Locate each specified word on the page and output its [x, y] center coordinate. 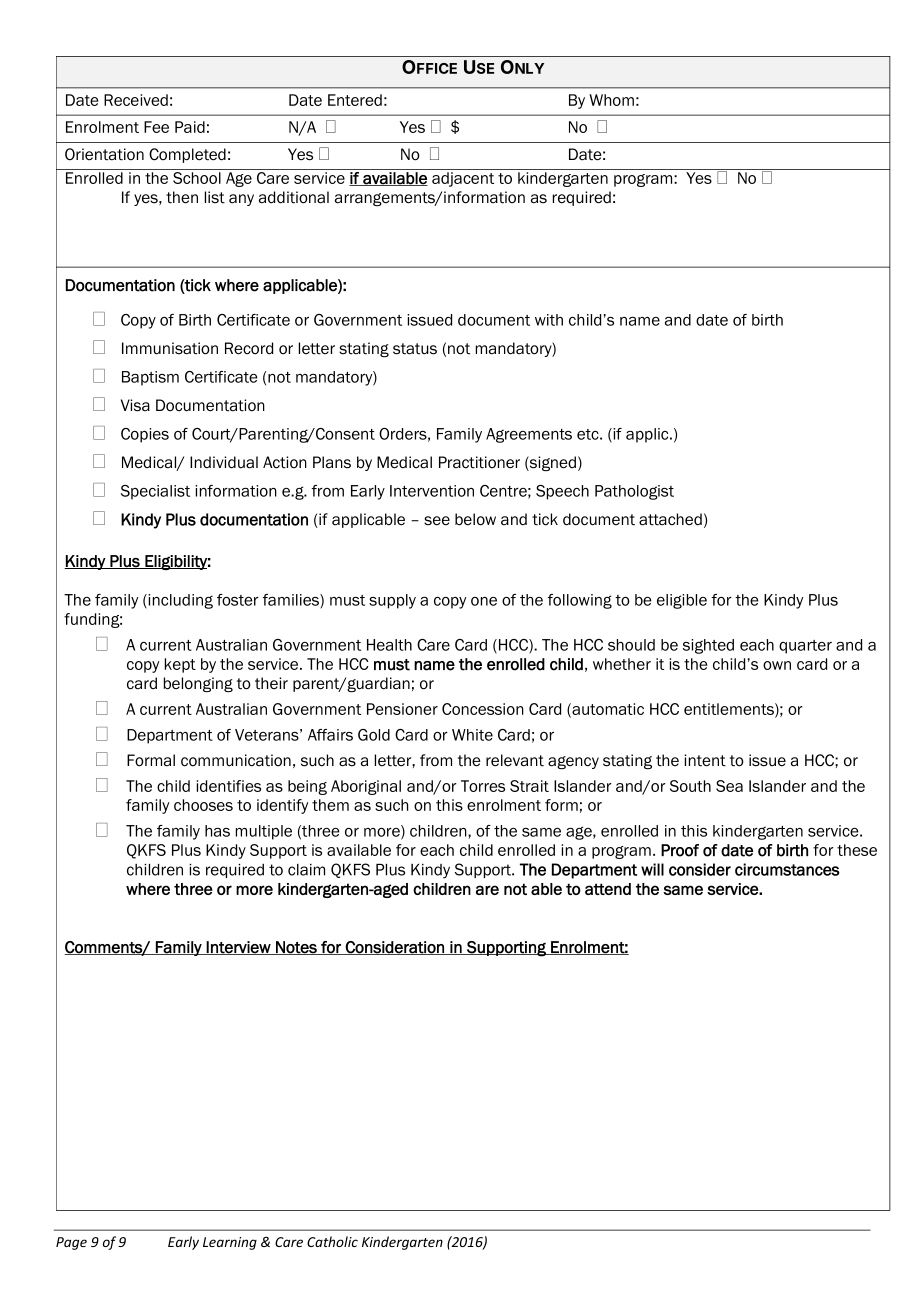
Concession [483, 709]
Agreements [529, 435]
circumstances [787, 869]
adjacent [463, 179]
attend [608, 889]
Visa [135, 405]
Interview [239, 948]
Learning [230, 1243]
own [777, 665]
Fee [156, 127]
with [549, 320]
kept [180, 665]
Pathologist [634, 492]
